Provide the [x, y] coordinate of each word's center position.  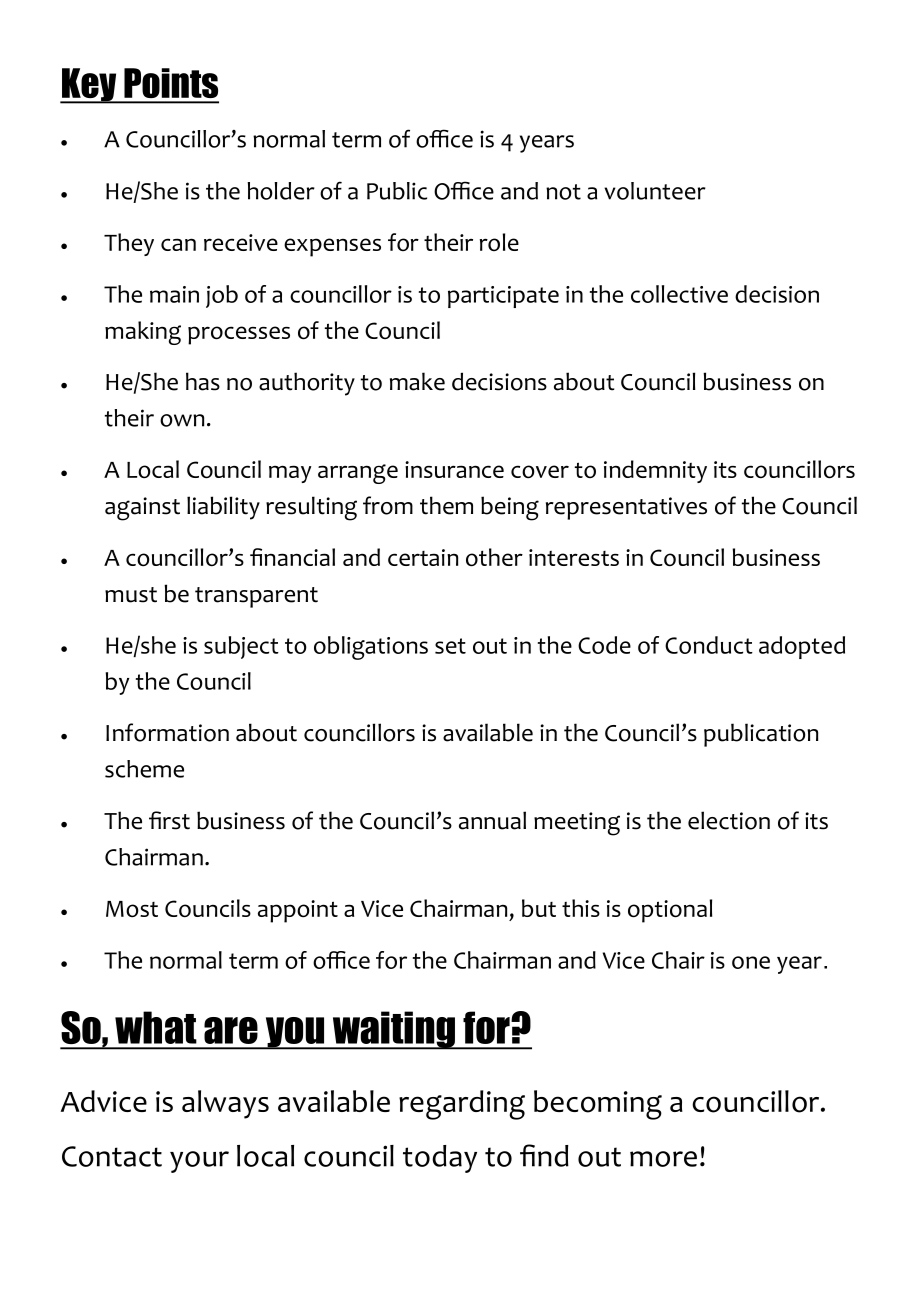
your [199, 1162]
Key [89, 86]
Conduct [709, 645]
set [450, 646]
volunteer [655, 191]
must [131, 595]
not [563, 192]
